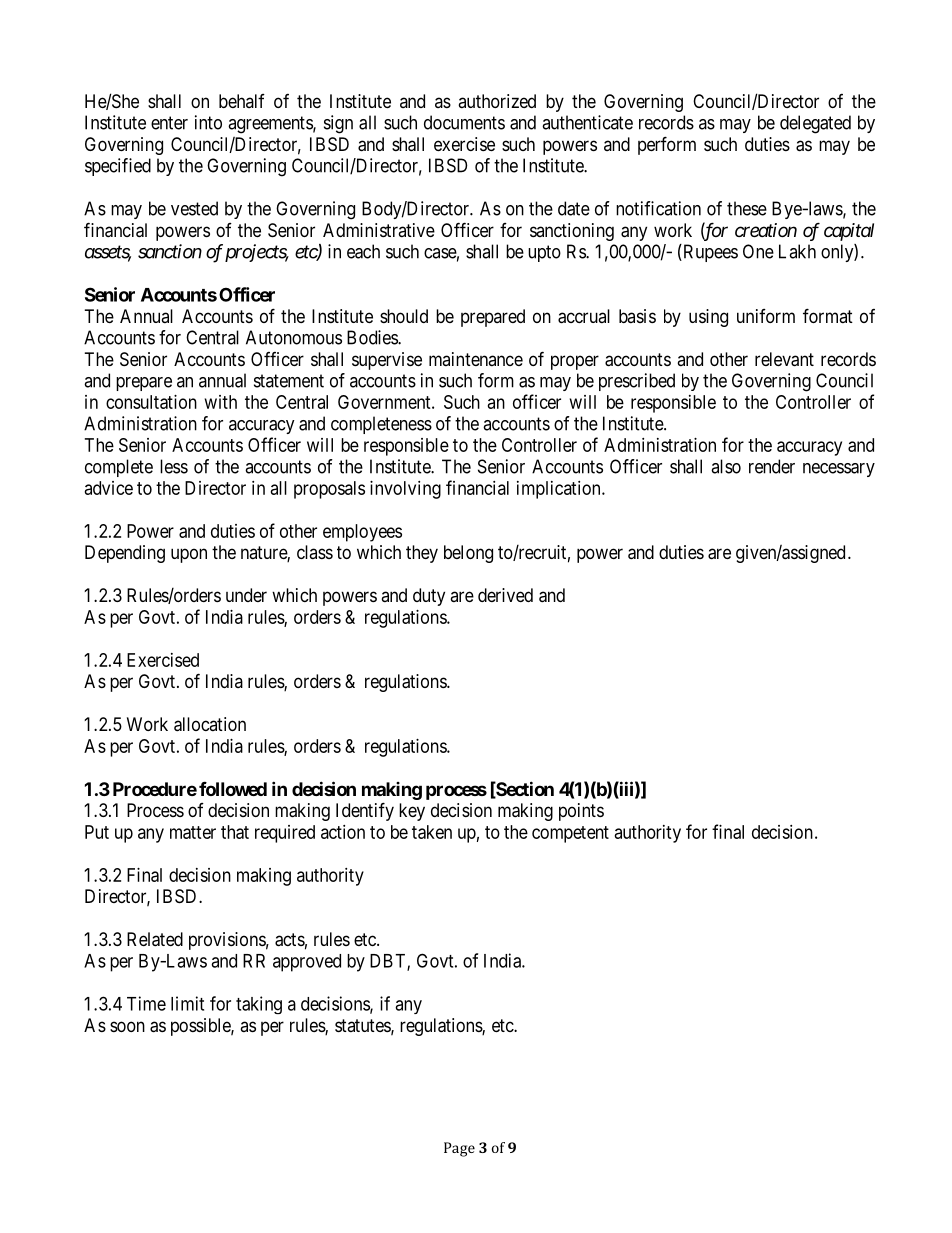  I want to click on delegated, so click(815, 124).
